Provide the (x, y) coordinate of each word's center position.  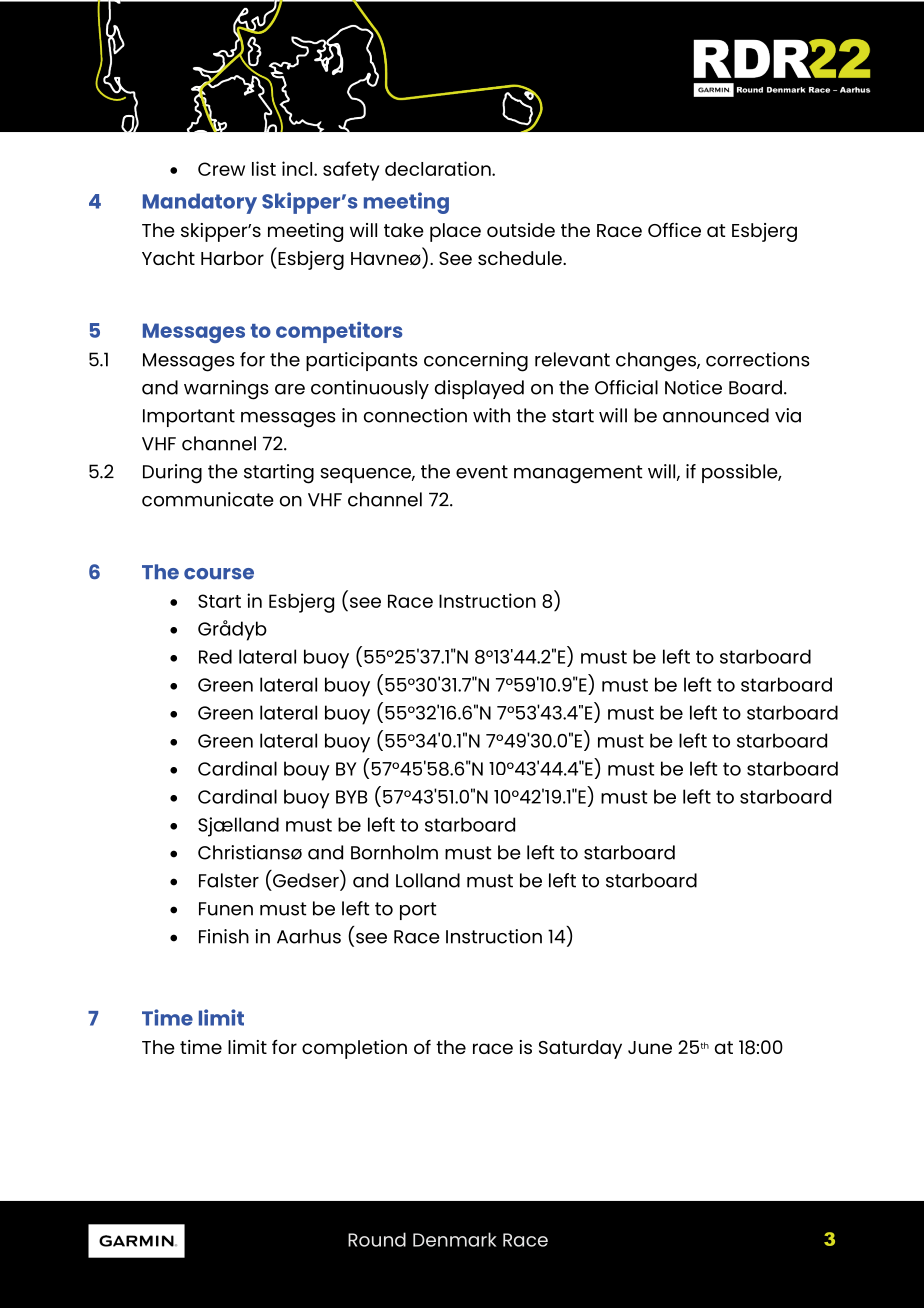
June (650, 1047)
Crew (221, 169)
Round (377, 1239)
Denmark (455, 1239)
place (455, 232)
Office (674, 230)
